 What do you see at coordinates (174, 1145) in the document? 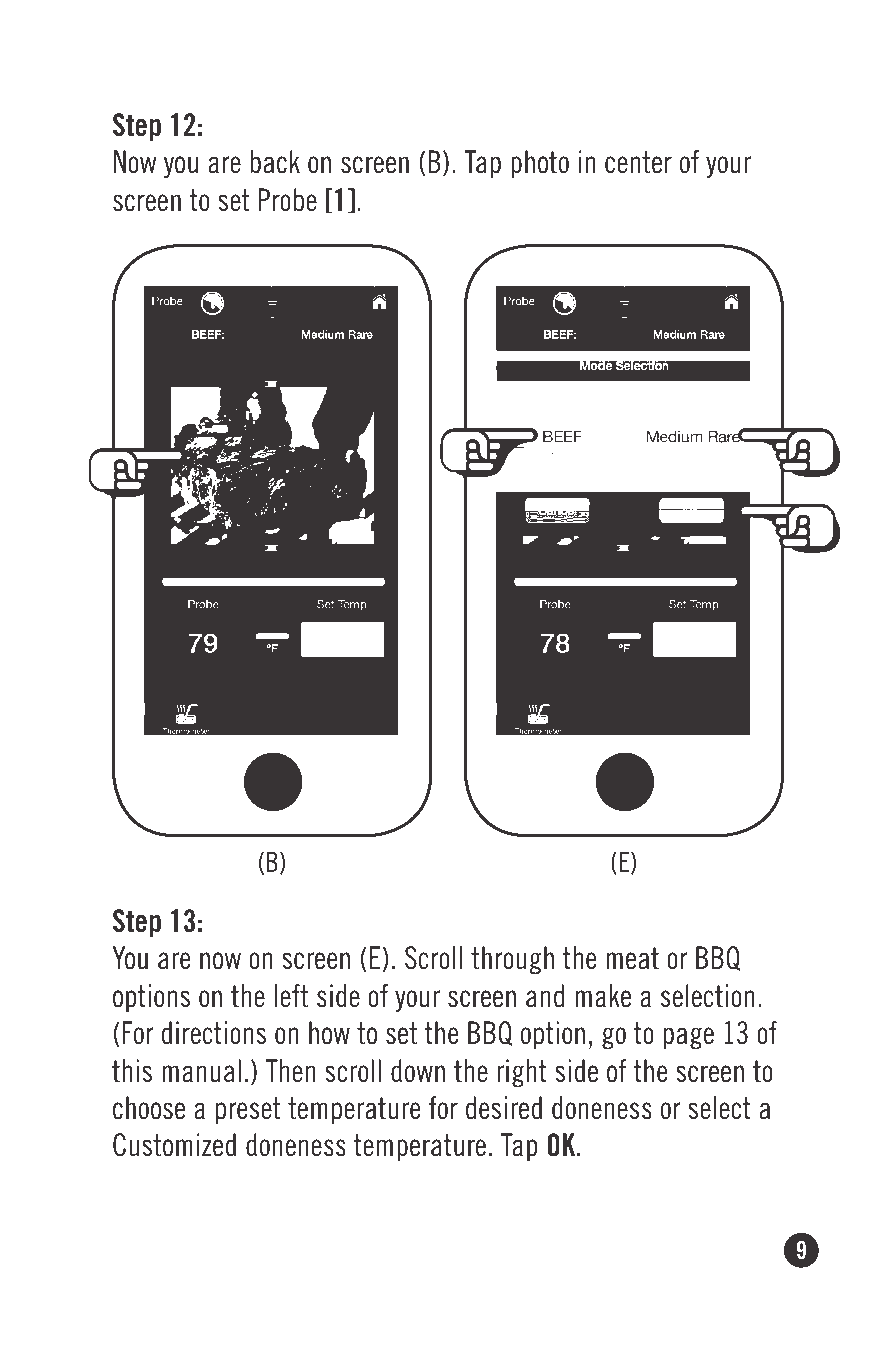
I see `Customized` at bounding box center [174, 1145].
